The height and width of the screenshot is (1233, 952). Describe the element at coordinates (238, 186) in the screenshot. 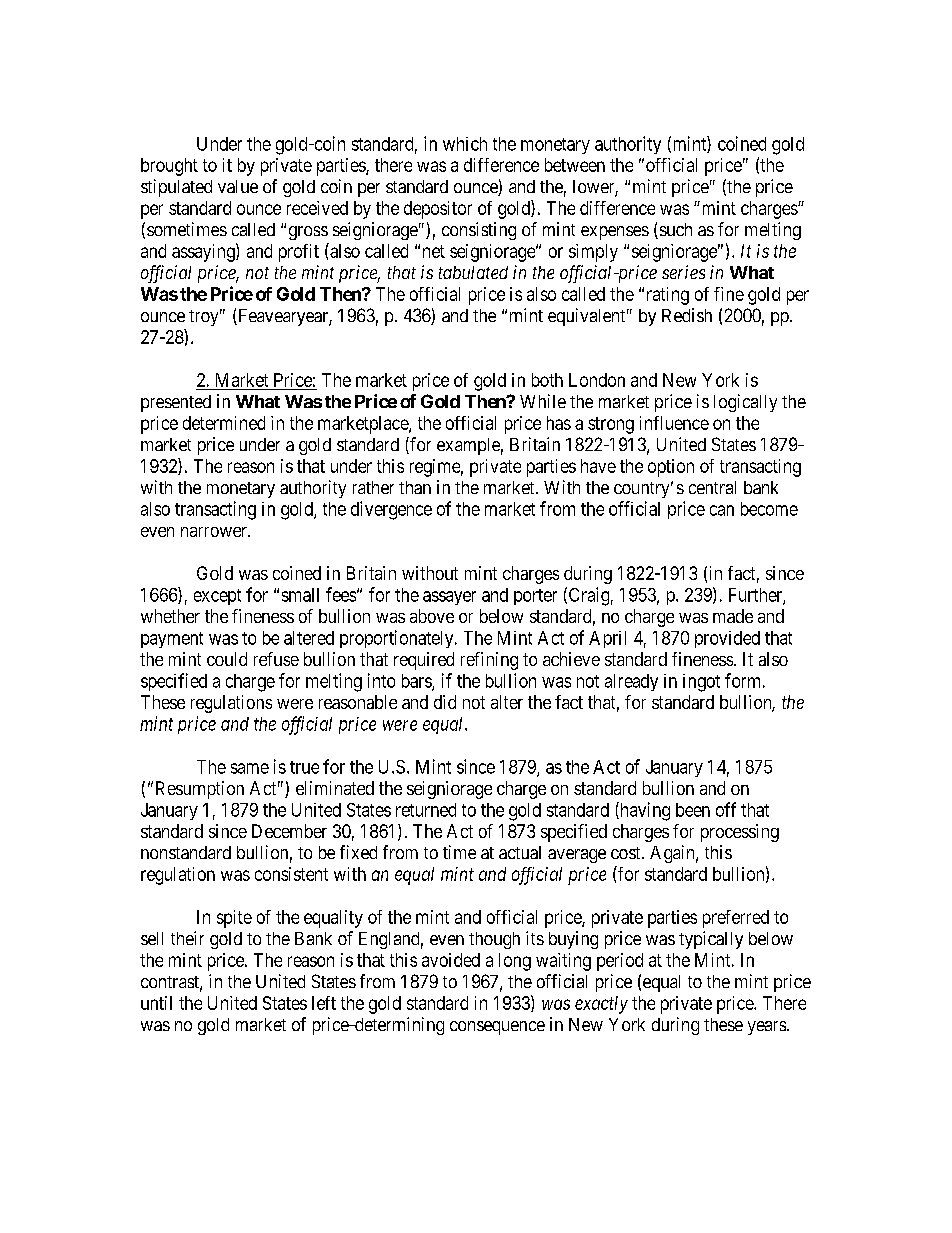

I see `value` at that location.
